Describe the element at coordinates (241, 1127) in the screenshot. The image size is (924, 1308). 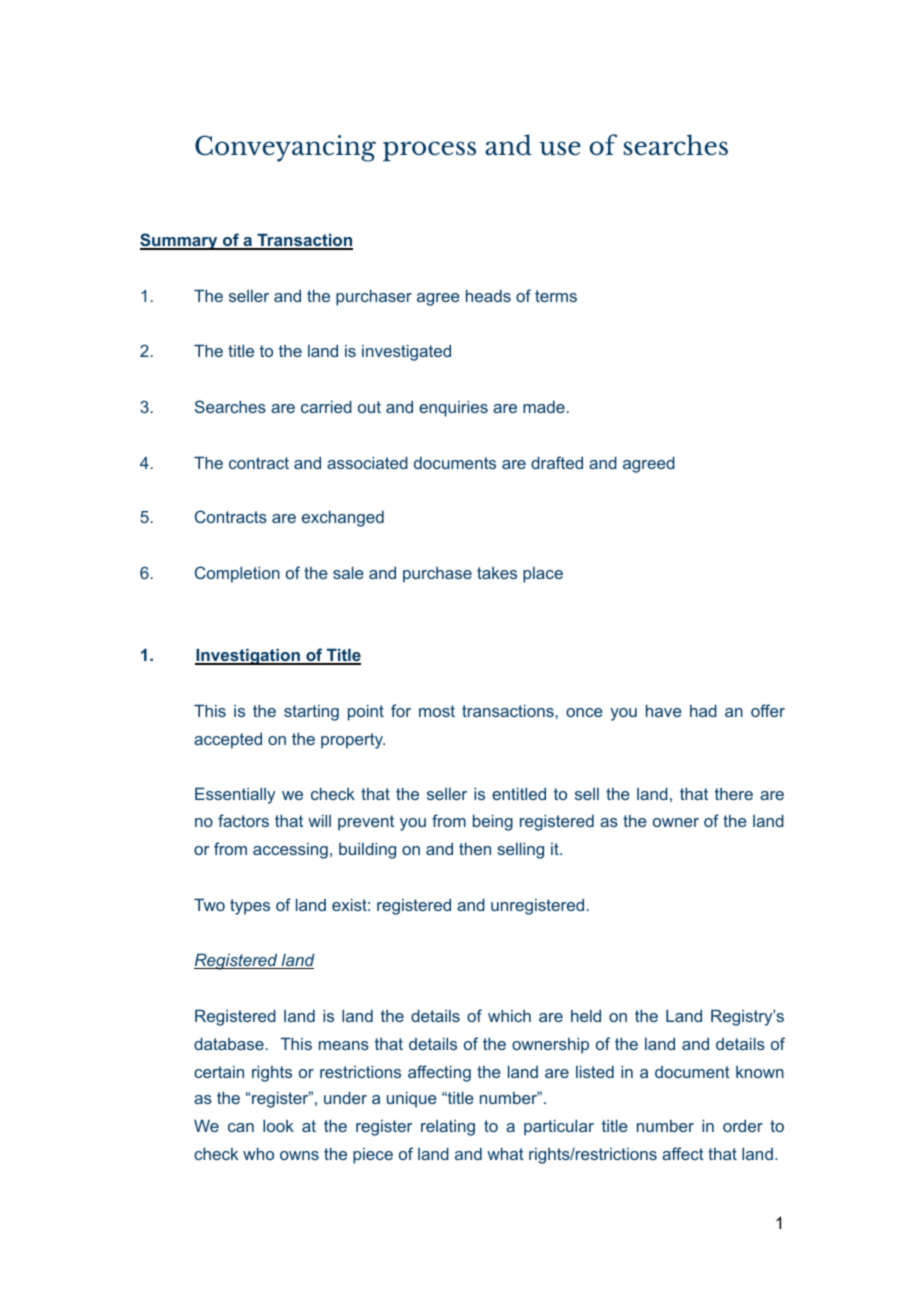
I see `can` at that location.
